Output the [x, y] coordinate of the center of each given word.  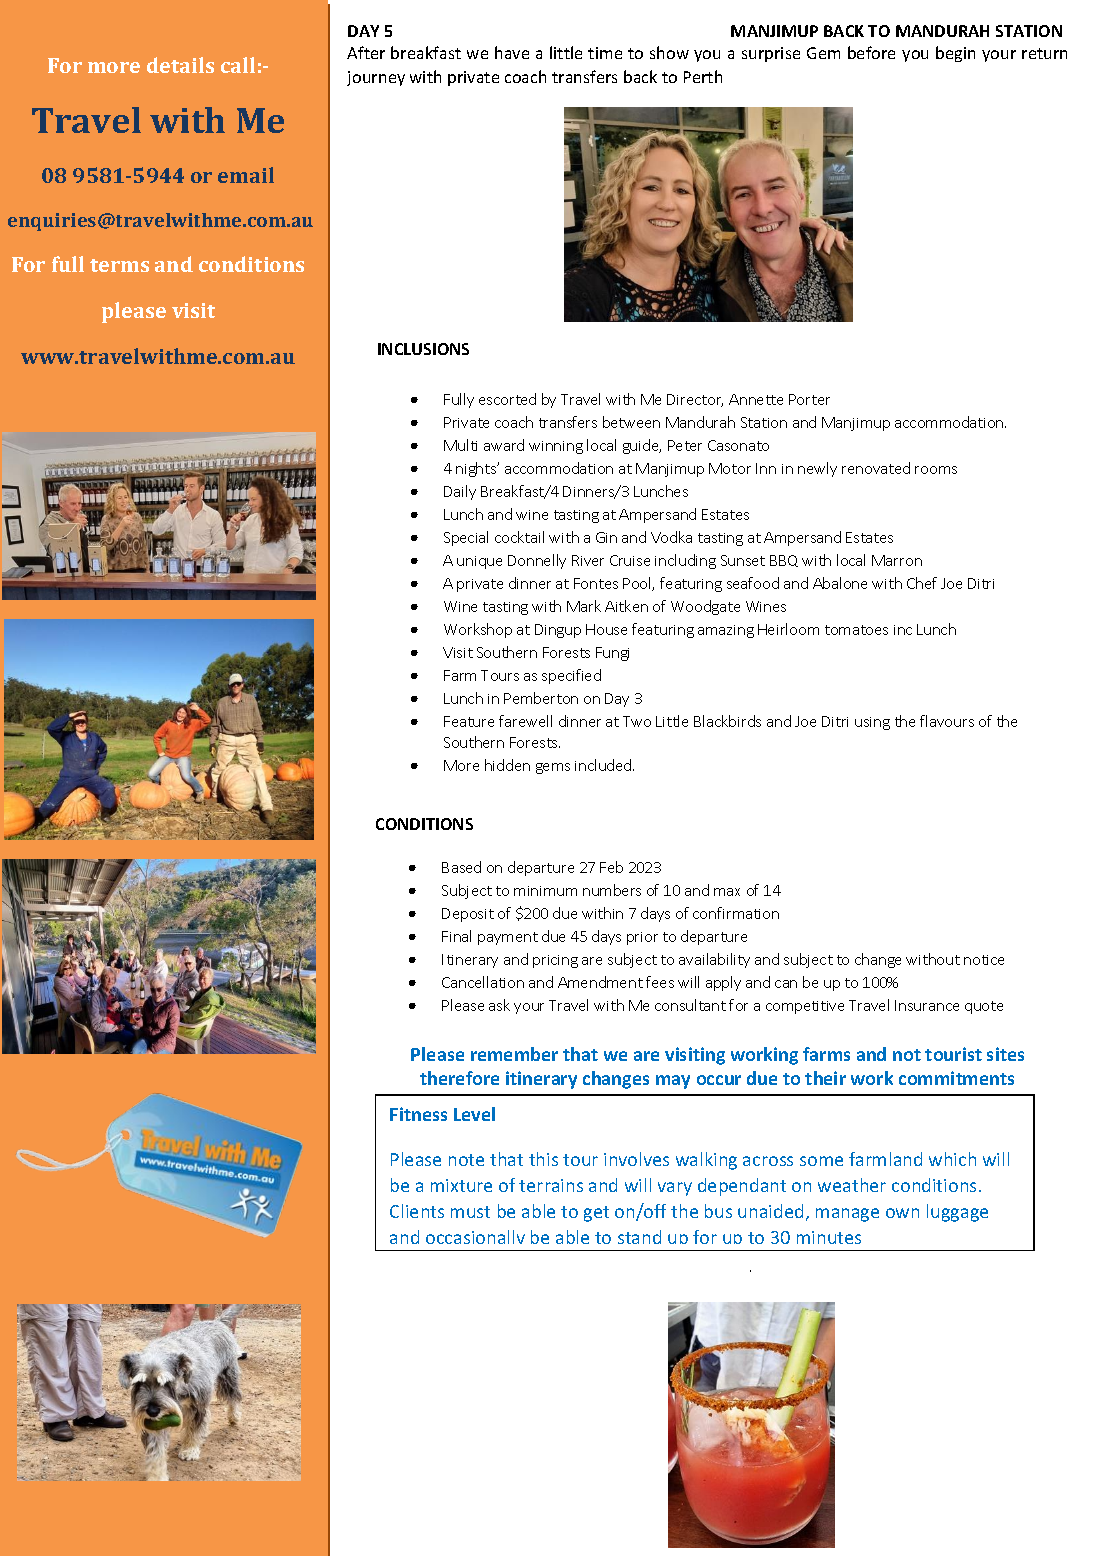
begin [955, 54]
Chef [922, 583]
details [180, 65]
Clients [417, 1211]
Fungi [612, 654]
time [605, 53]
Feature [469, 721]
